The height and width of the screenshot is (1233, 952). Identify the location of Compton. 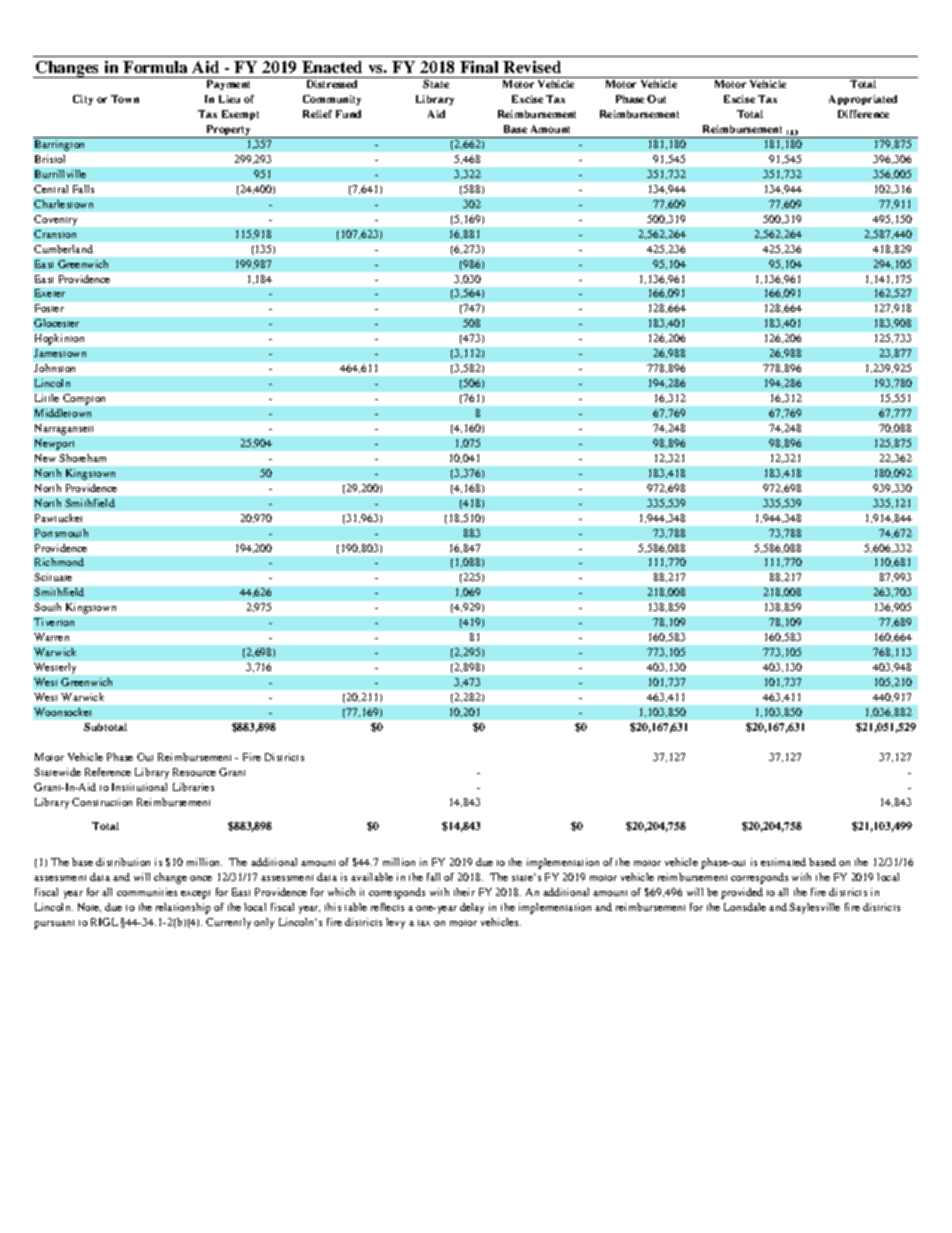
(84, 399).
